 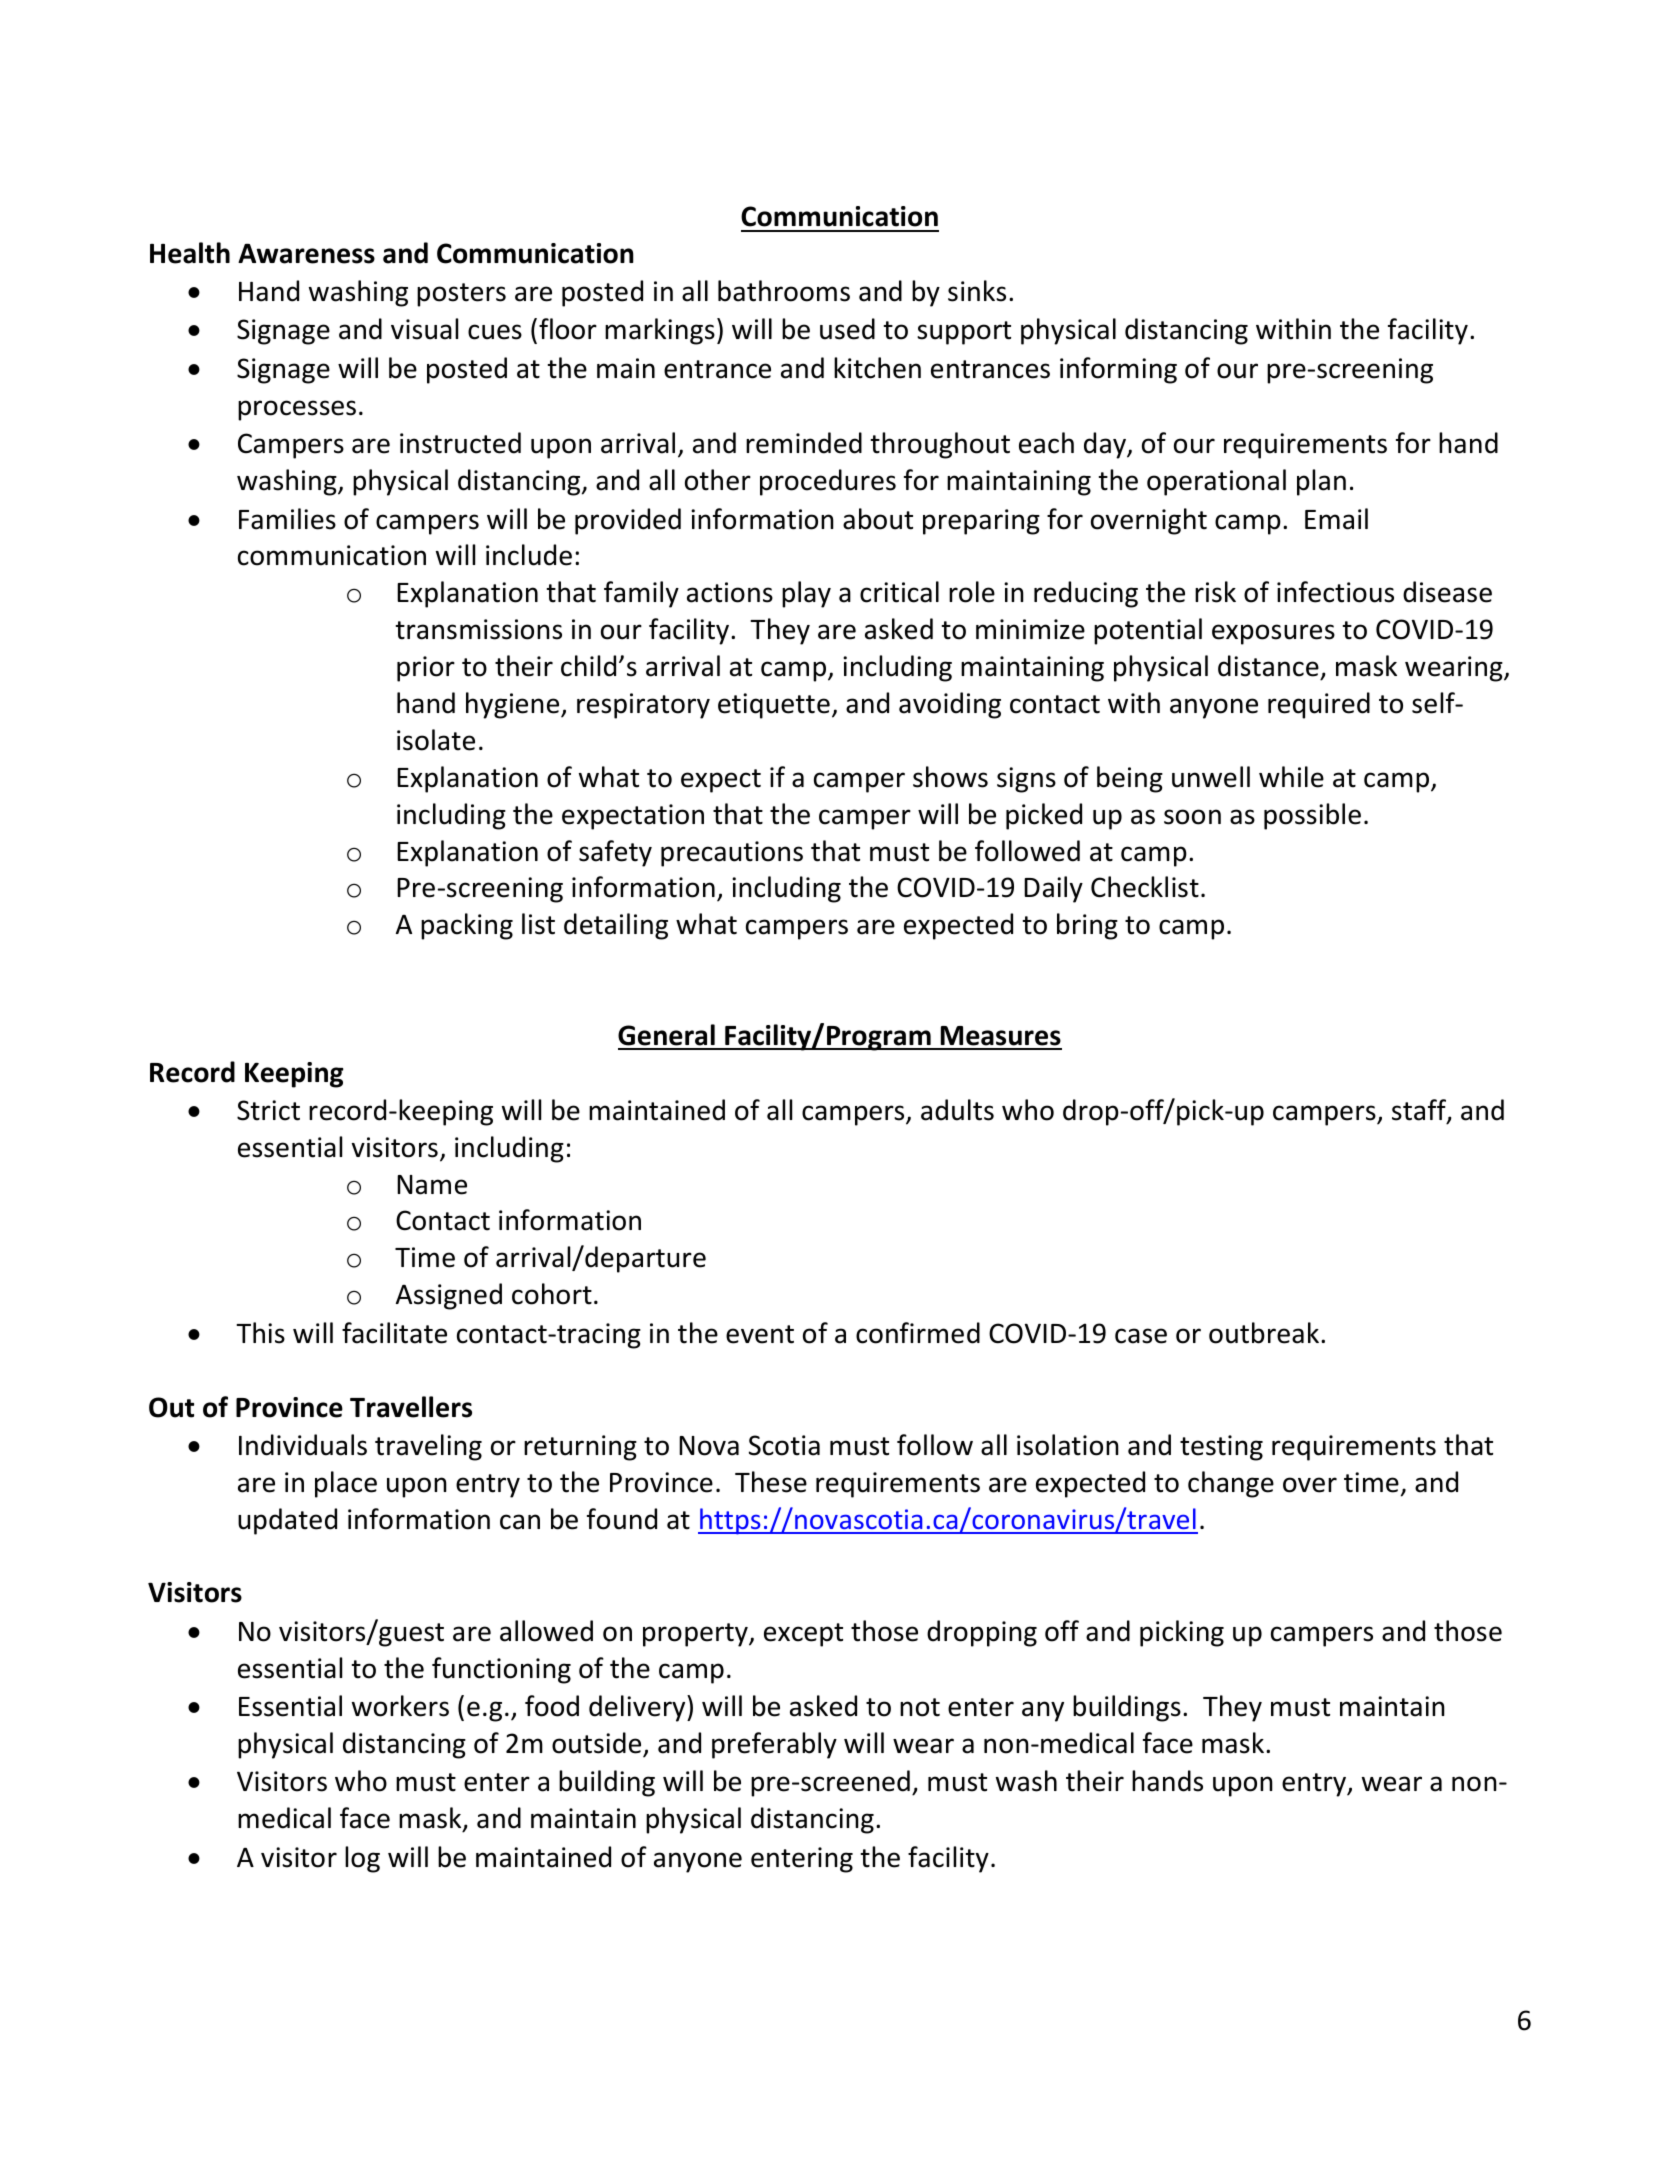 What do you see at coordinates (1221, 1448) in the screenshot?
I see `testing` at bounding box center [1221, 1448].
